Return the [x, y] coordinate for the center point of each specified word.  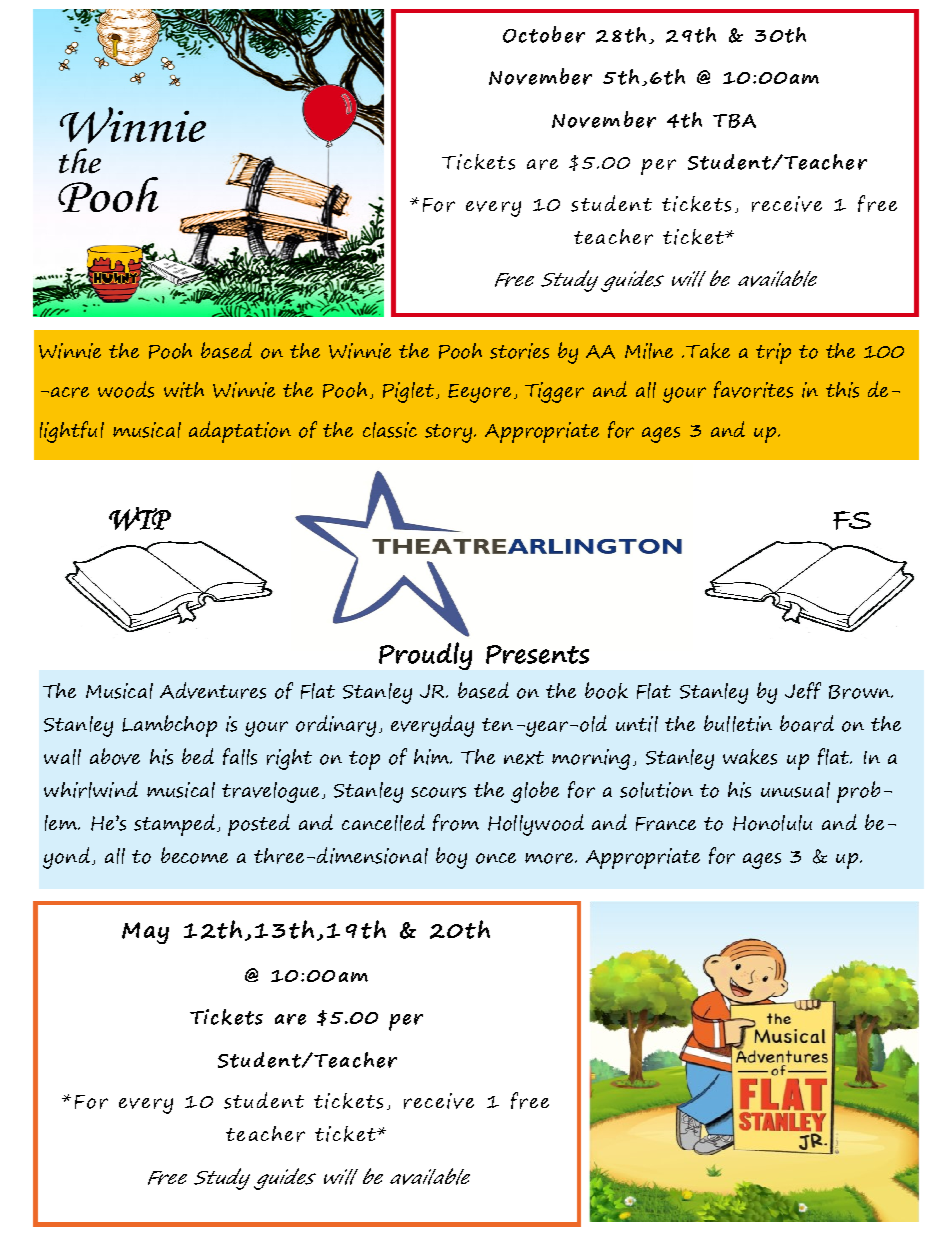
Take [708, 351]
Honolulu [772, 823]
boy [451, 858]
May [145, 933]
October [544, 34]
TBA [734, 121]
